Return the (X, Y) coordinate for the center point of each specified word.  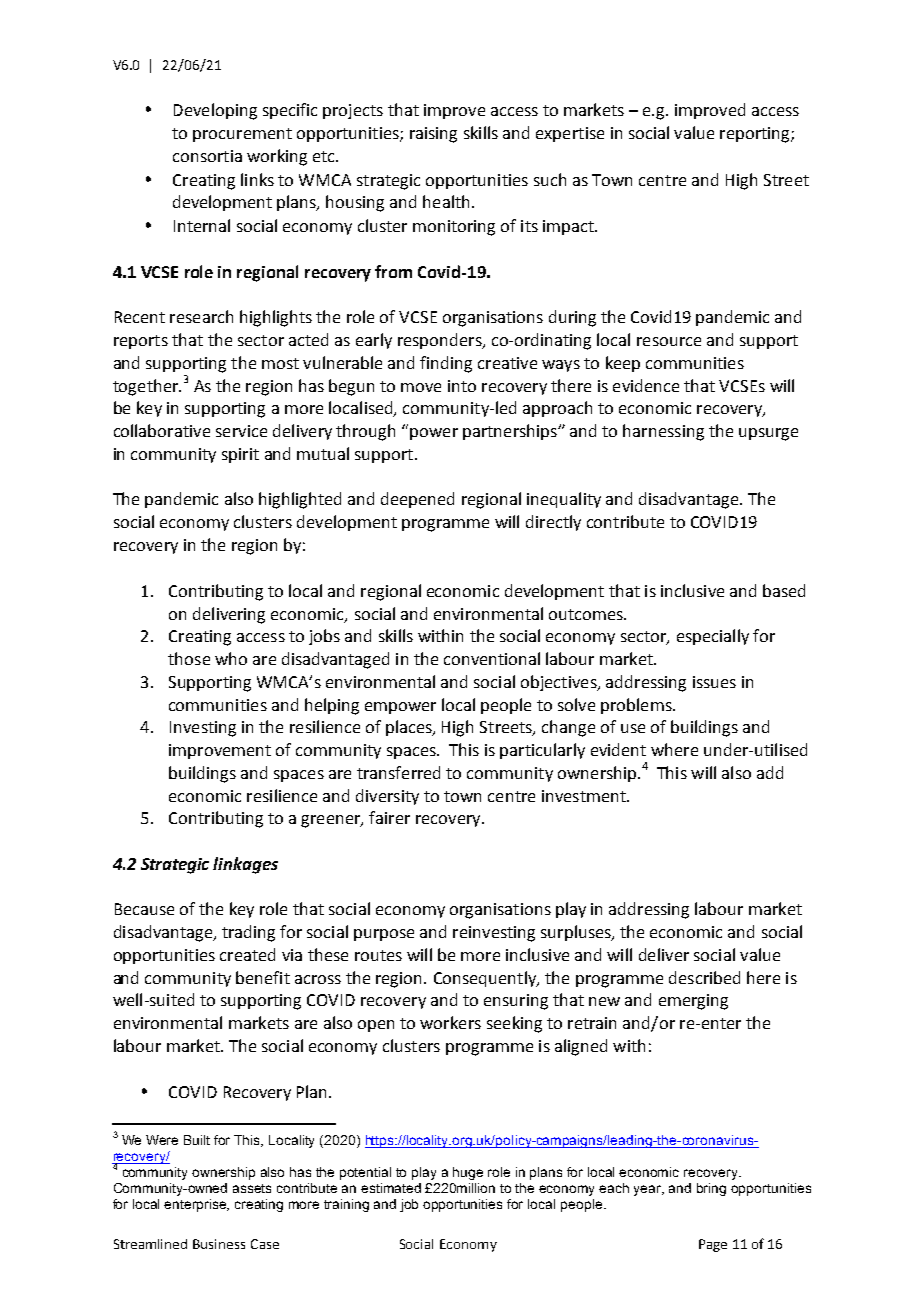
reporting (756, 135)
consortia (207, 156)
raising (433, 135)
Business (219, 1244)
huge (468, 1173)
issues (714, 682)
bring (711, 1189)
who (231, 658)
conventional (492, 658)
